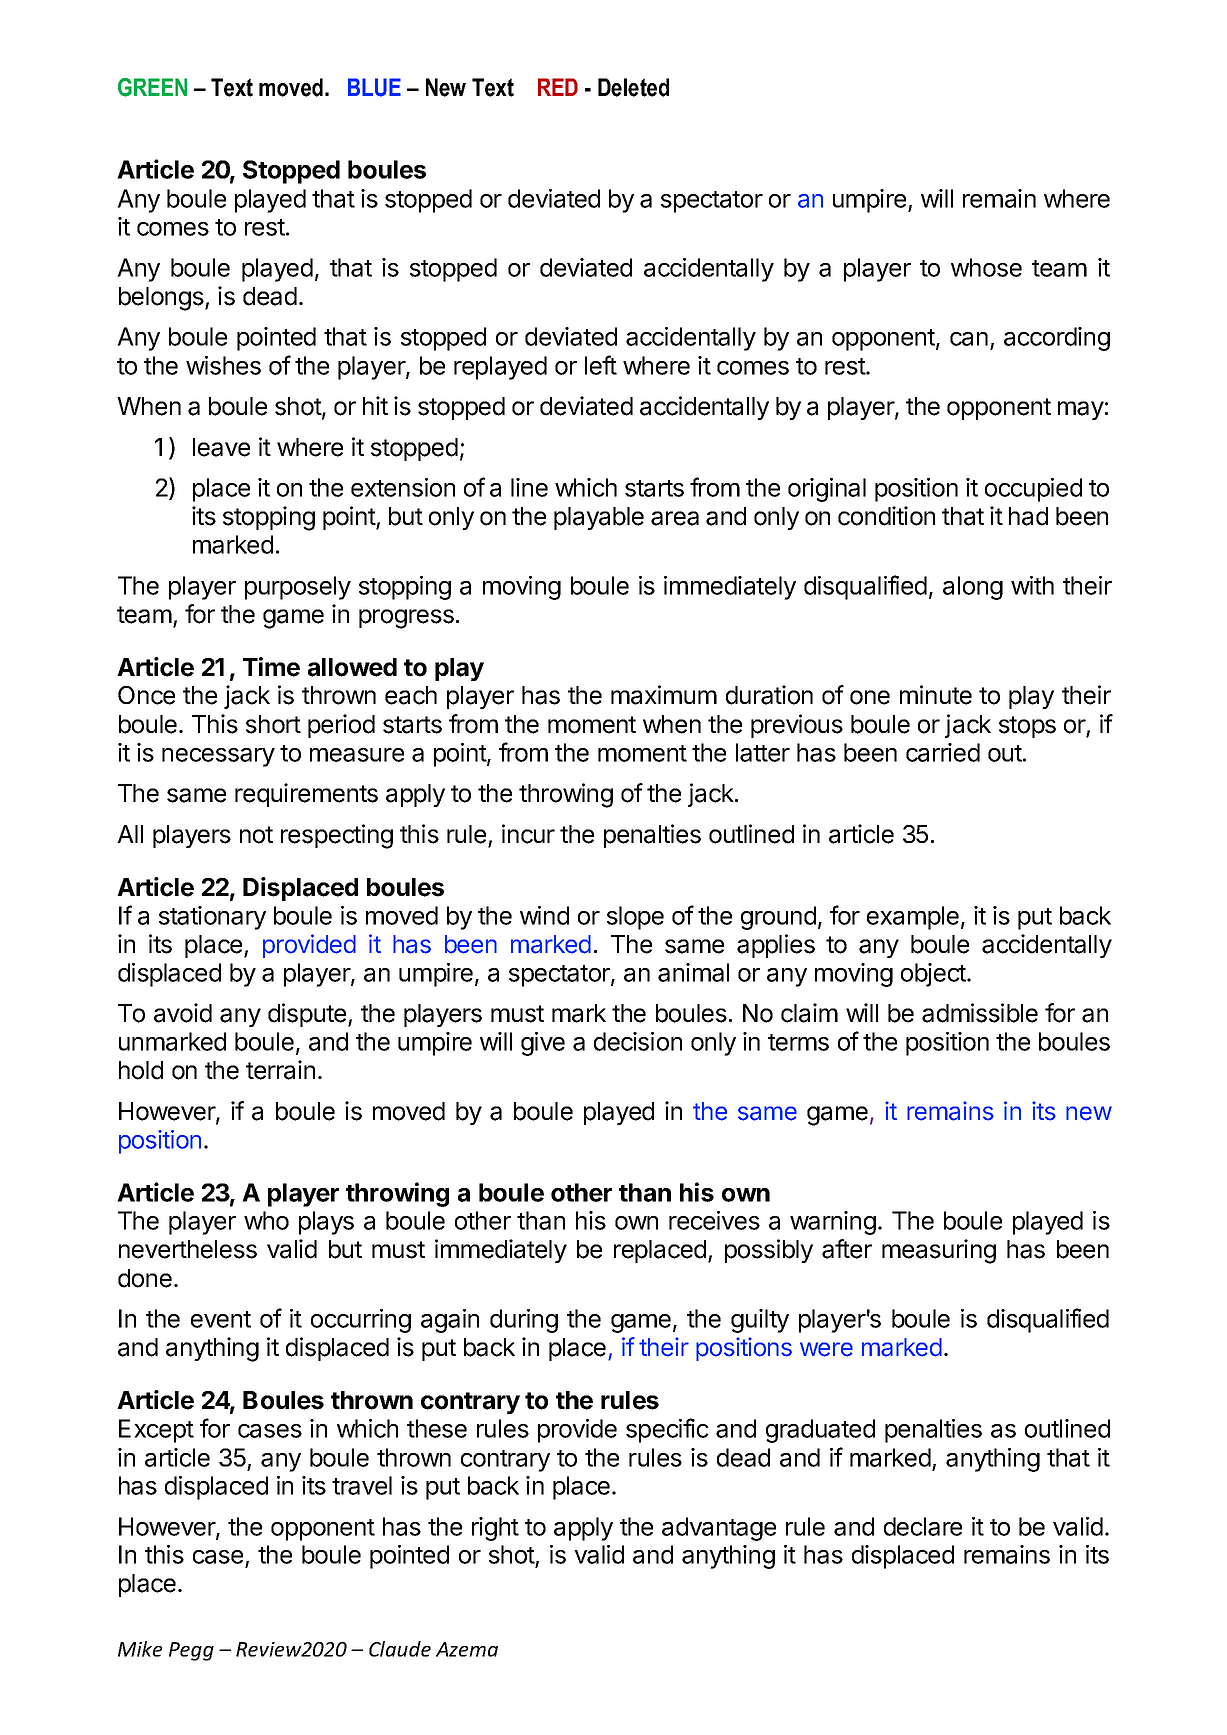  I want to click on example, so click(913, 918).
